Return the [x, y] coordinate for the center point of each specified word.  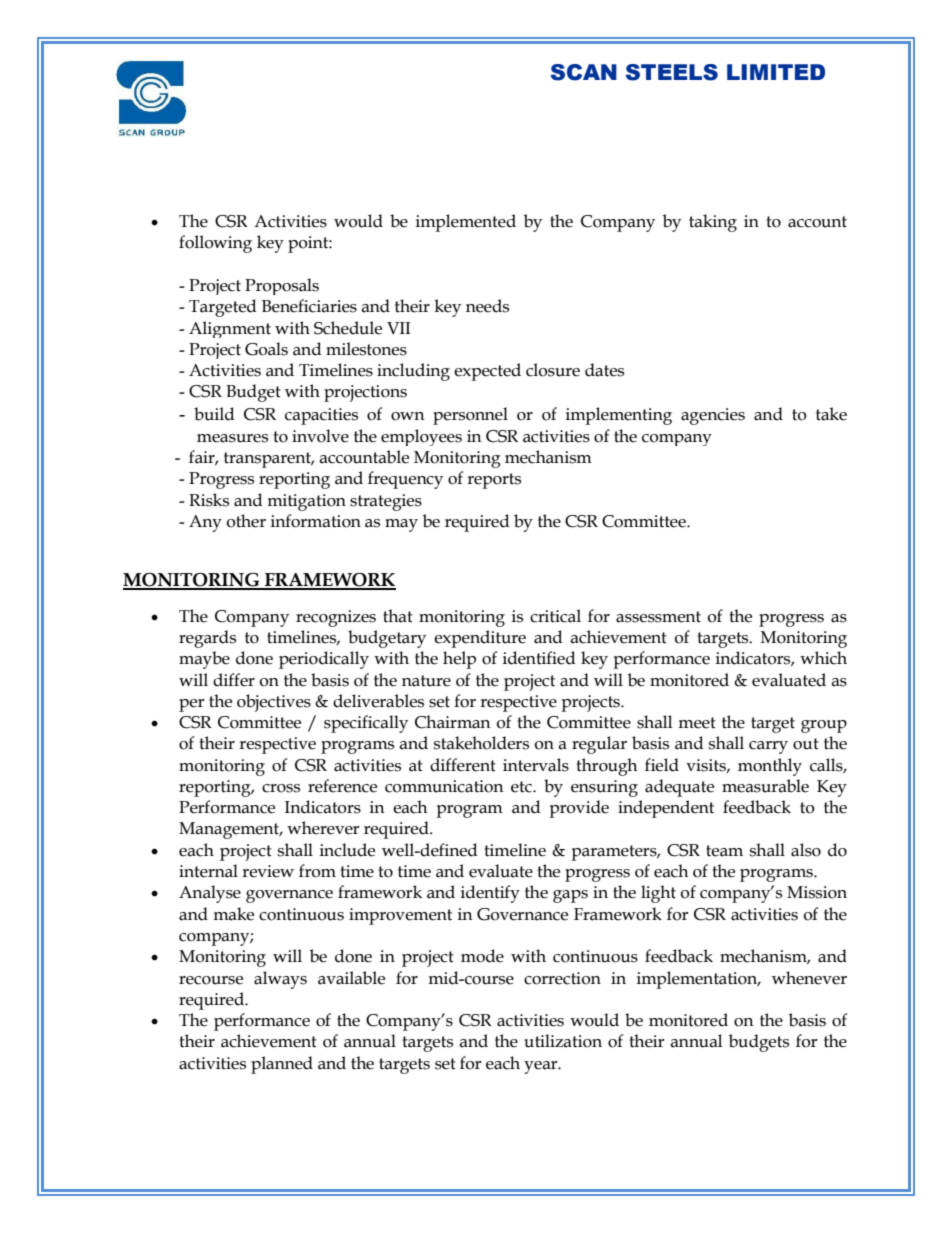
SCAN [584, 72]
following [215, 244]
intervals [536, 765]
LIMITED [776, 72]
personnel [470, 416]
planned [282, 1065]
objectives [274, 703]
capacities [321, 416]
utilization [563, 1041]
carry [768, 747]
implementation [698, 980]
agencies [713, 416]
